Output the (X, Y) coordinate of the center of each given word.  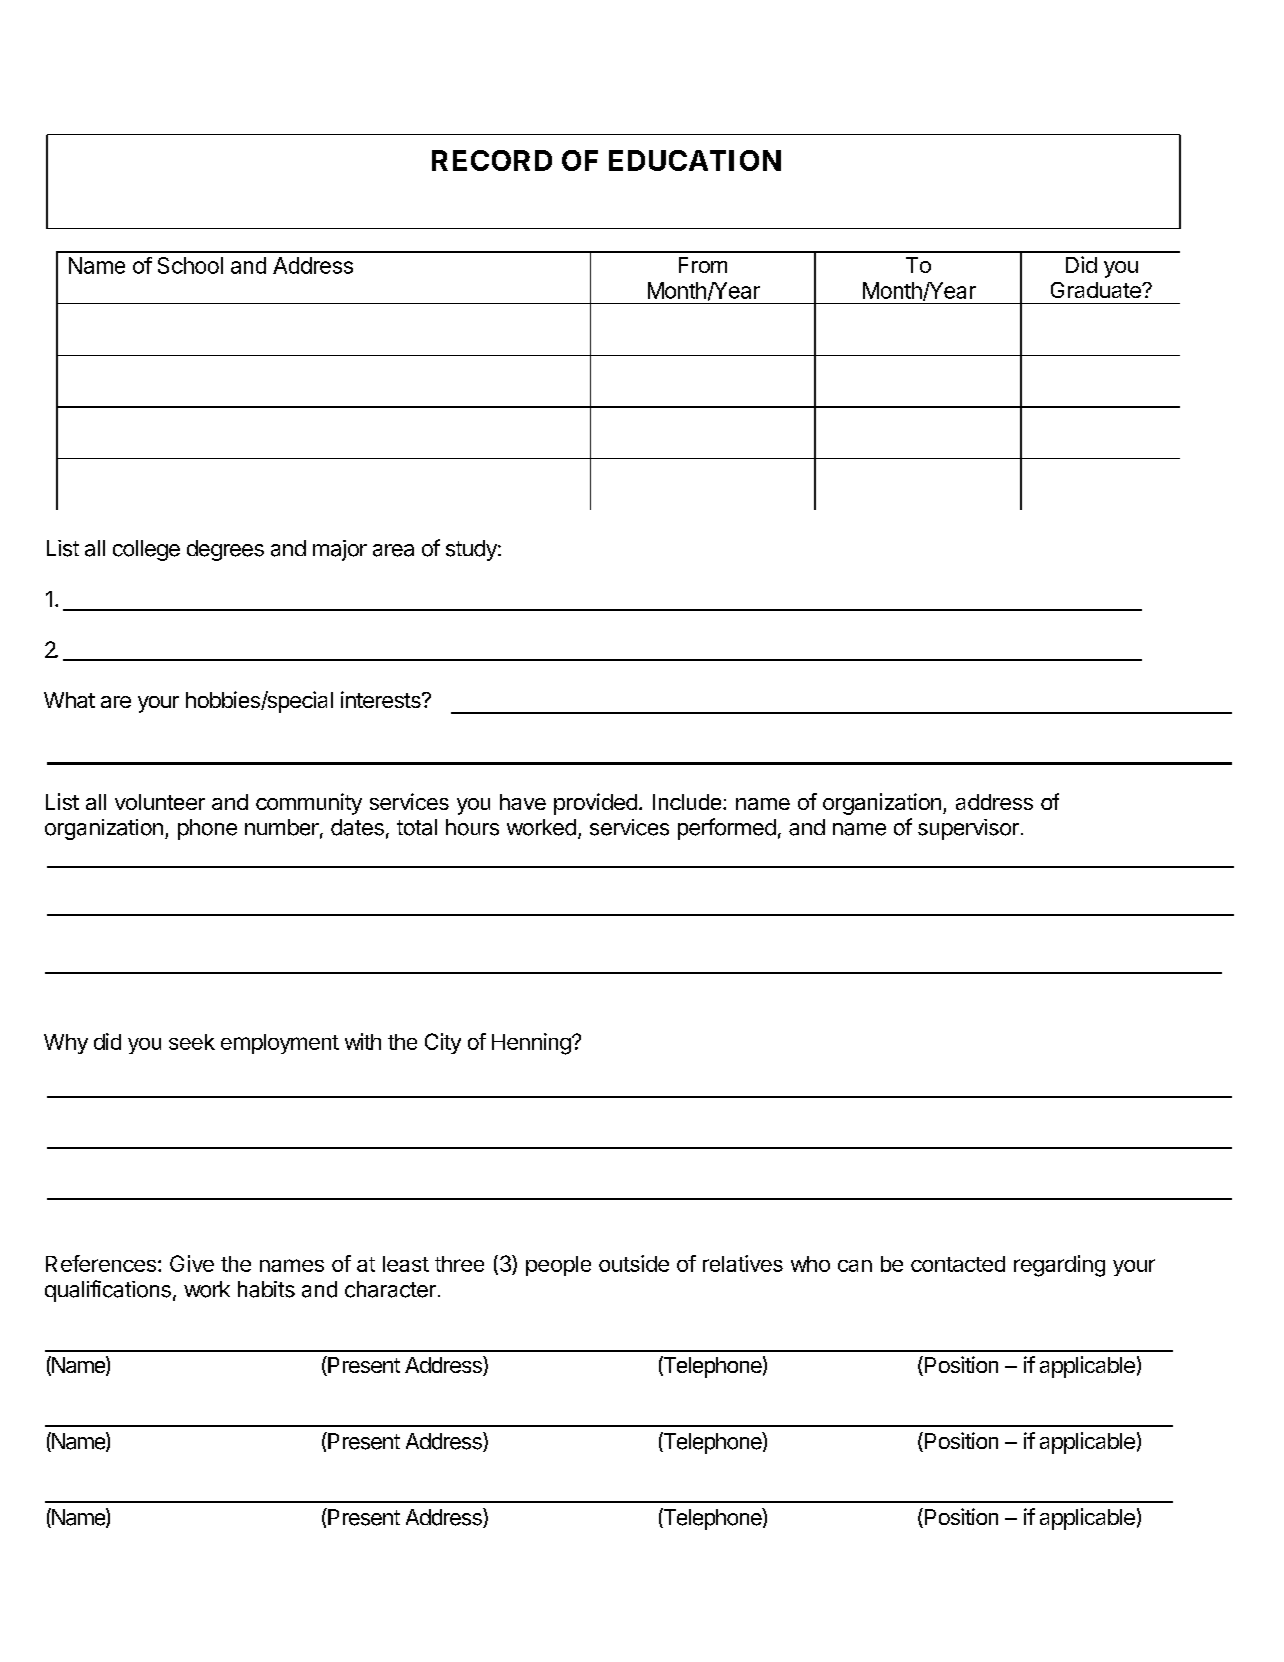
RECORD (492, 160)
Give (192, 1263)
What (69, 700)
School (190, 265)
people (558, 1266)
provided (595, 804)
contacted (958, 1264)
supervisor (968, 829)
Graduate (1097, 290)
